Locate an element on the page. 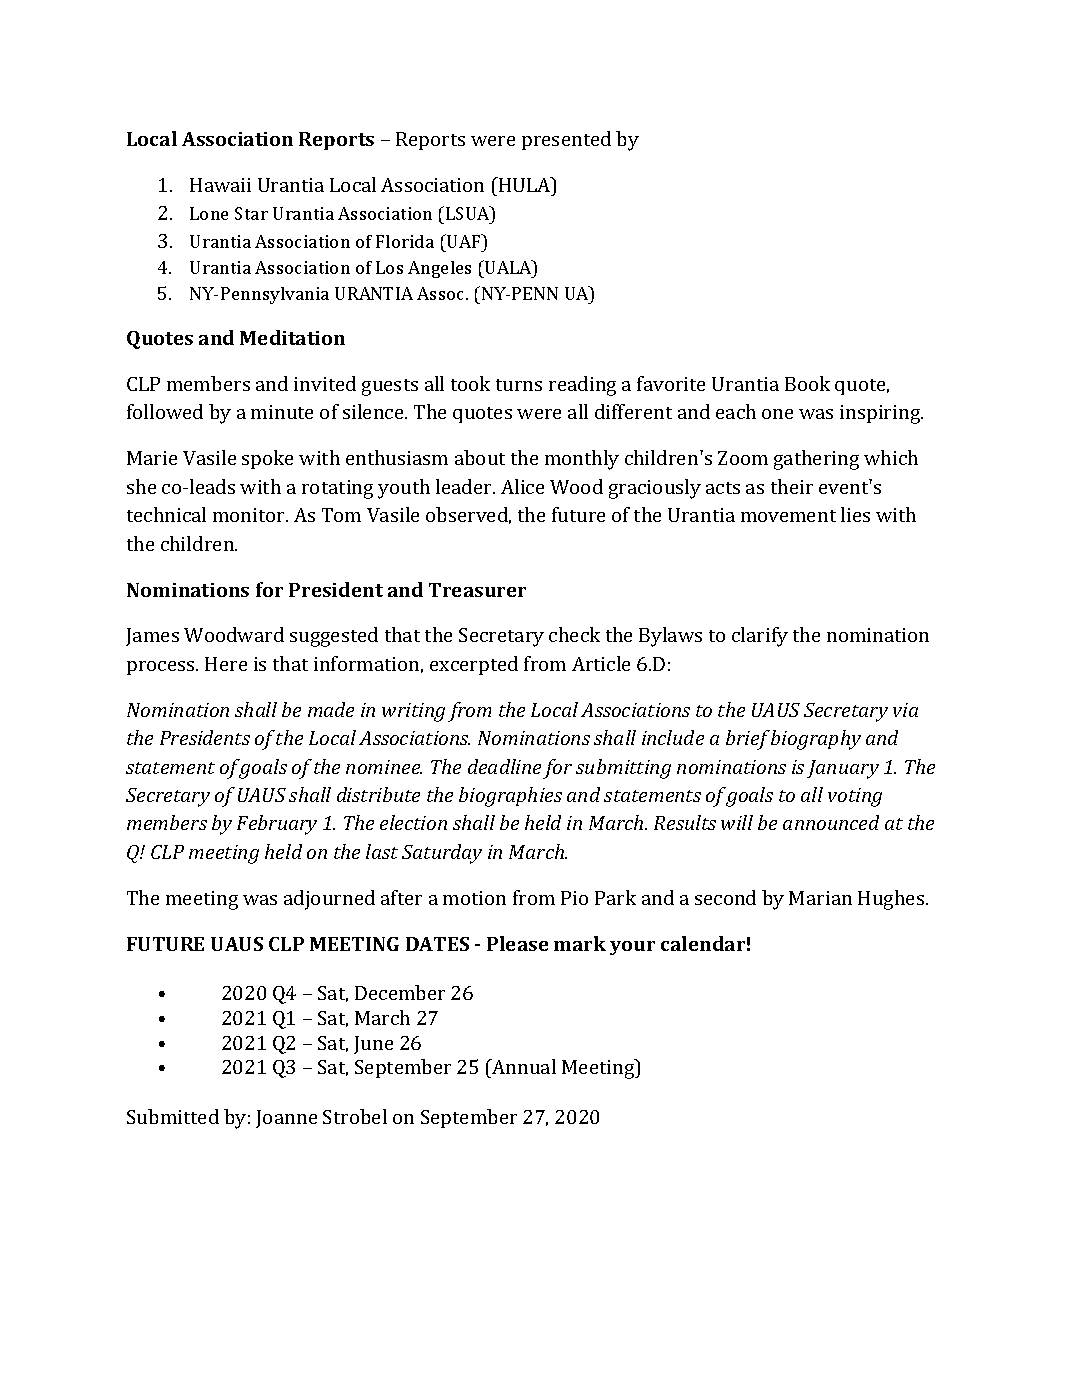  February is located at coordinates (277, 825).
